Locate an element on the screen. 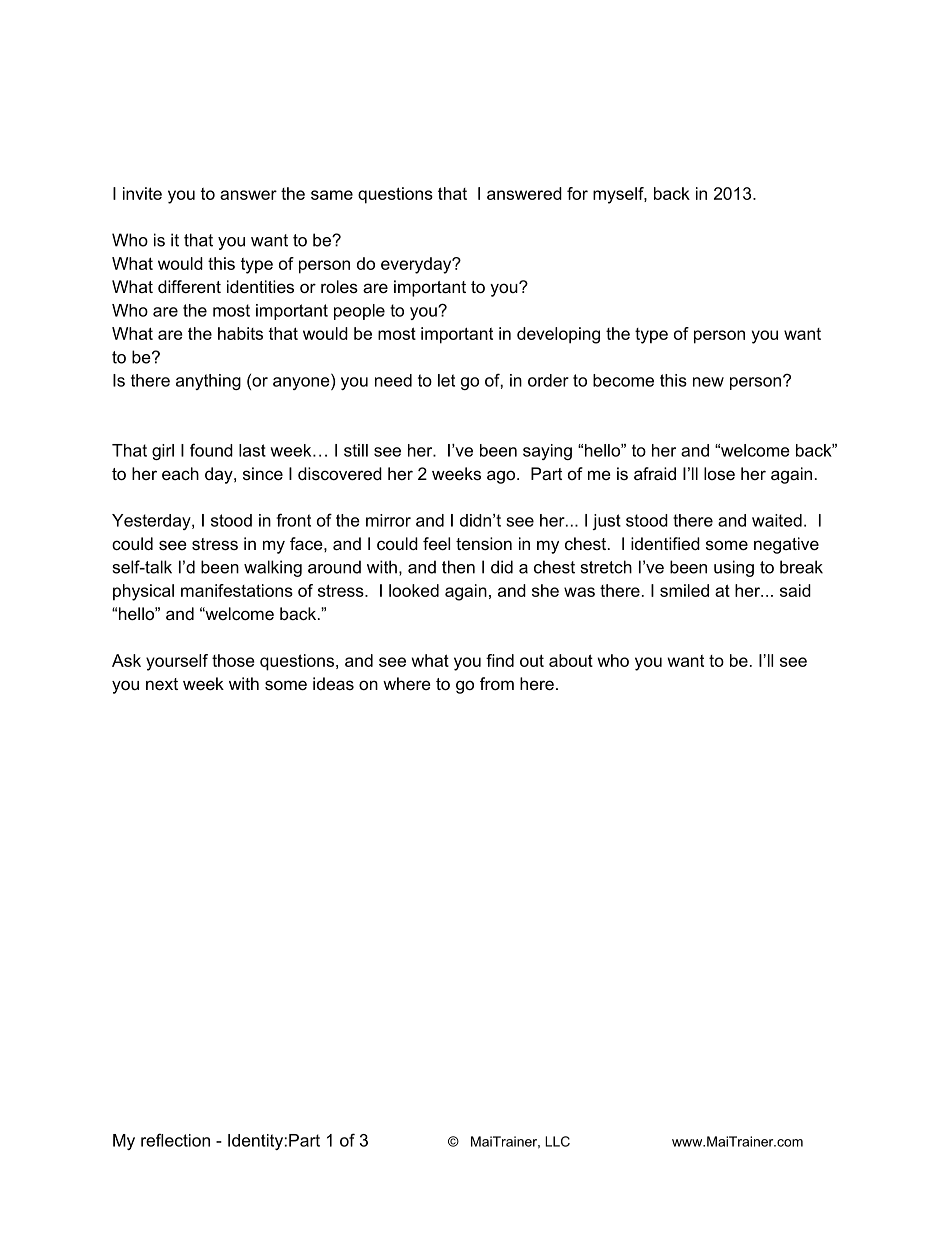 This screenshot has height=1233, width=952. those is located at coordinates (233, 660).
